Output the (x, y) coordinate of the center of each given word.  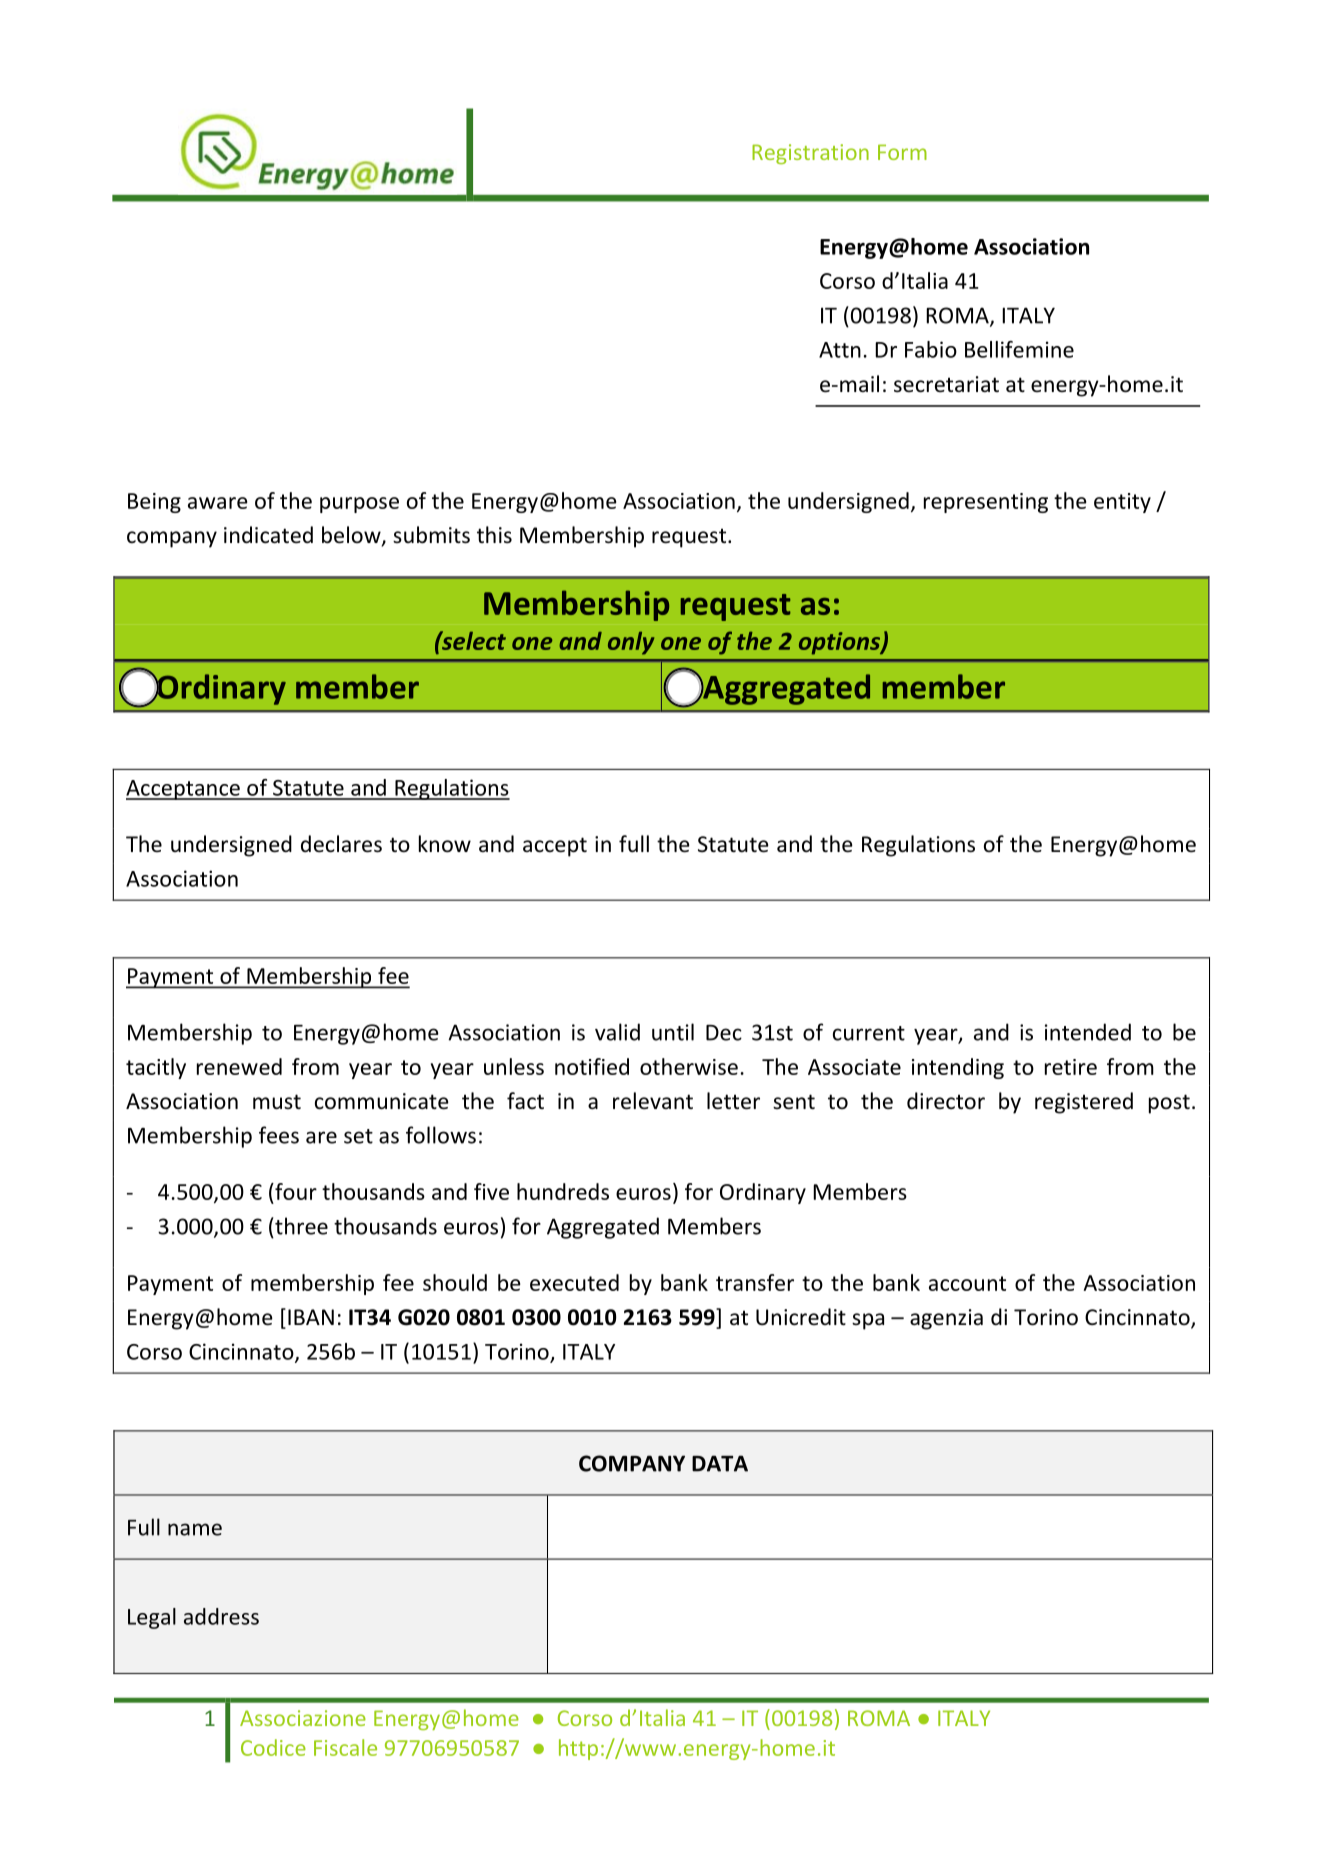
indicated (268, 535)
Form (902, 152)
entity (1122, 503)
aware (218, 503)
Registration (810, 154)
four (295, 1191)
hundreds (563, 1191)
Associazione (303, 1718)
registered (1084, 1103)
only (631, 643)
